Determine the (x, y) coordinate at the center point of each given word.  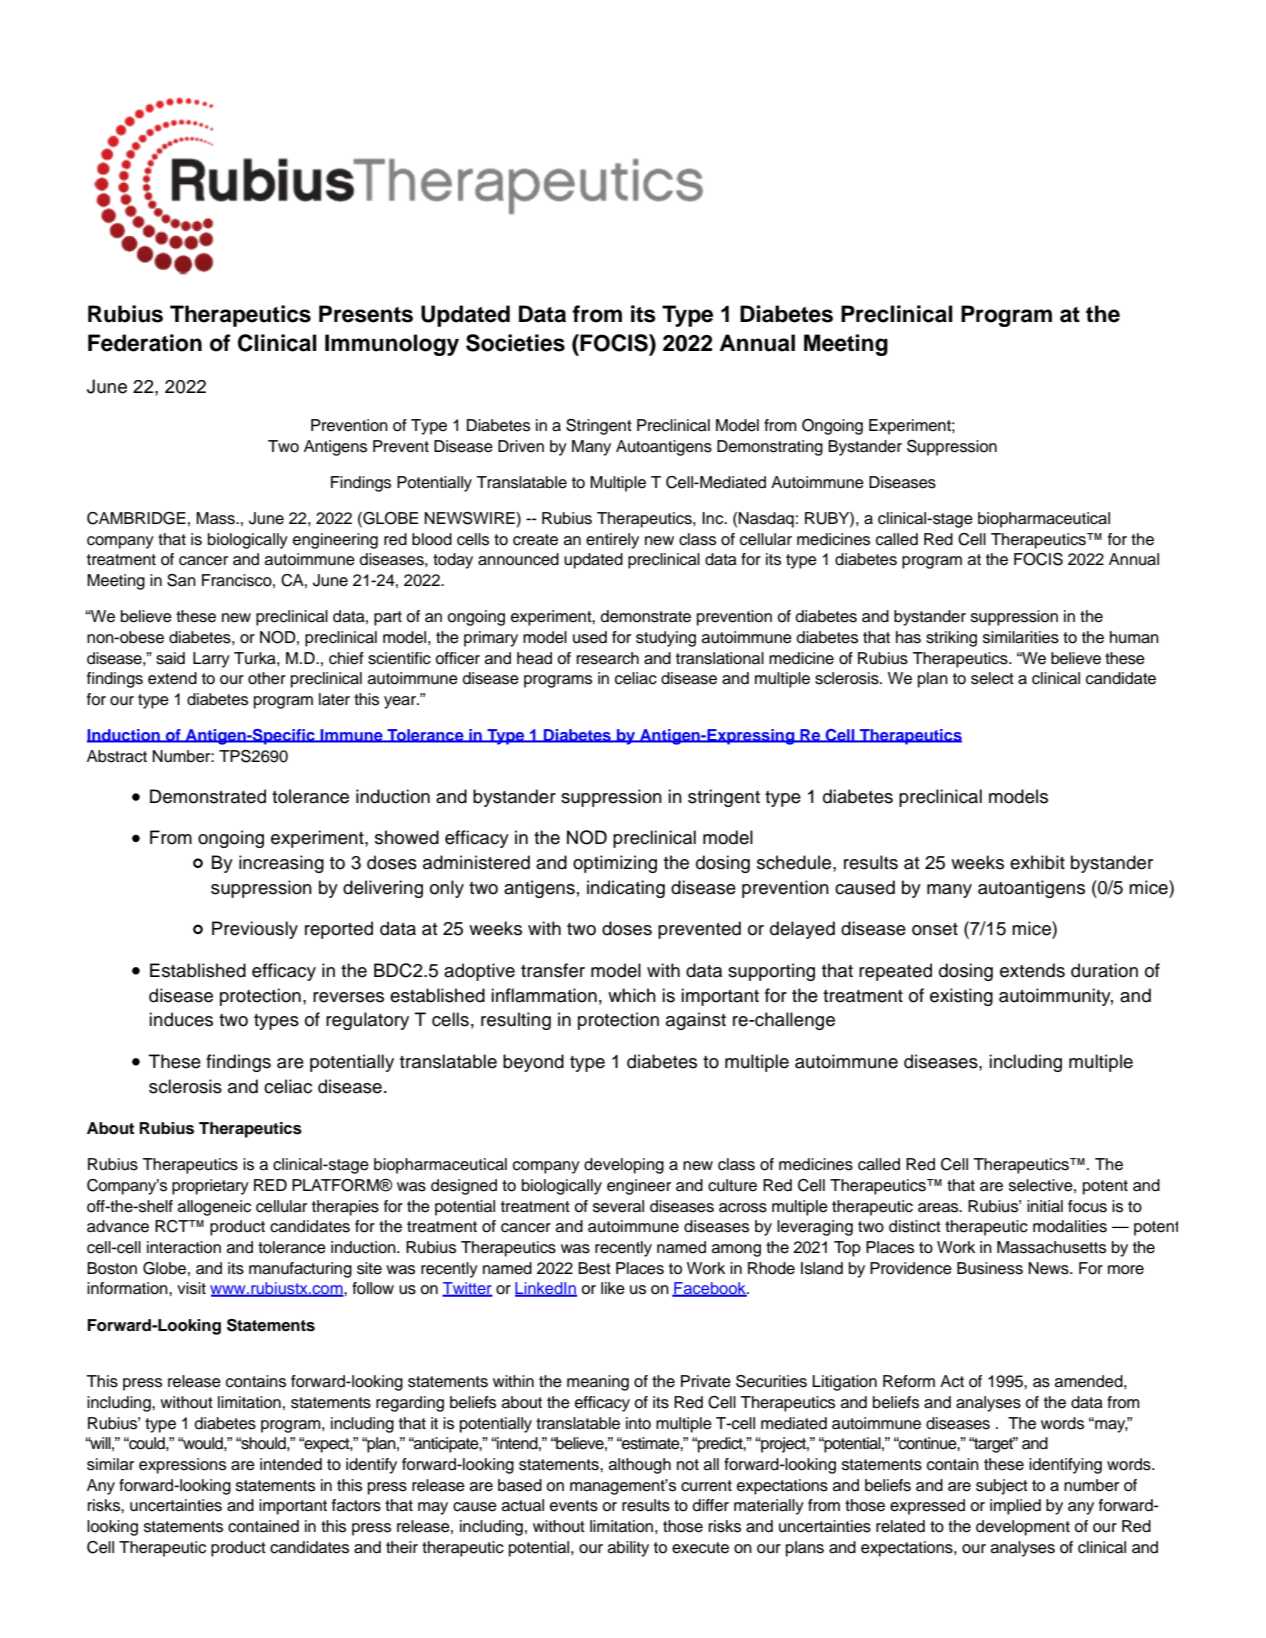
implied (1015, 1507)
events (574, 1506)
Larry (211, 660)
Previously (255, 930)
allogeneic (214, 1208)
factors (356, 1505)
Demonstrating (770, 448)
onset (935, 929)
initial (1045, 1206)
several (618, 1206)
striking (951, 639)
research (608, 658)
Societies (515, 343)
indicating (626, 889)
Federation (145, 343)
